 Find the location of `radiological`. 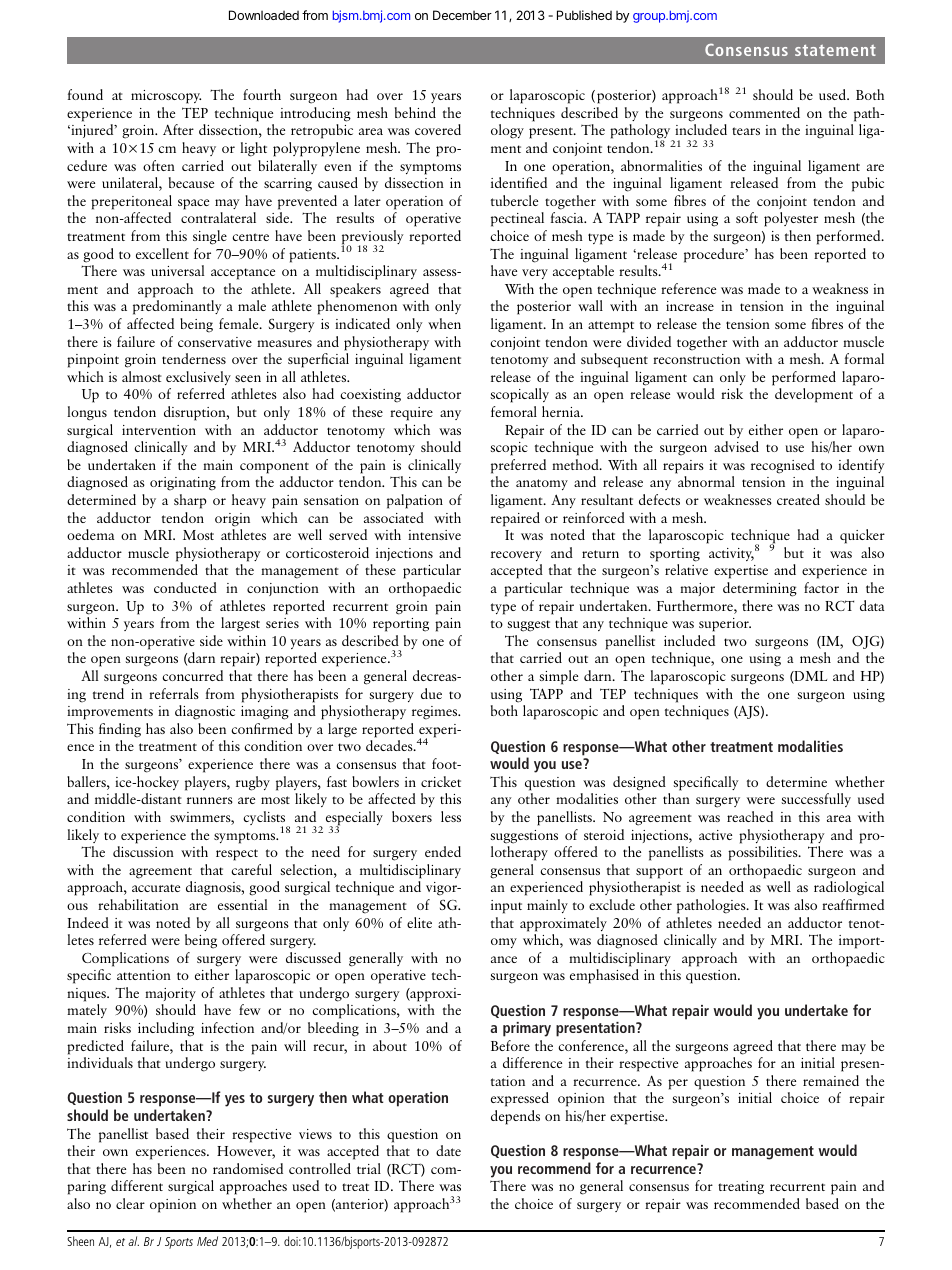

radiological is located at coordinates (849, 888).
